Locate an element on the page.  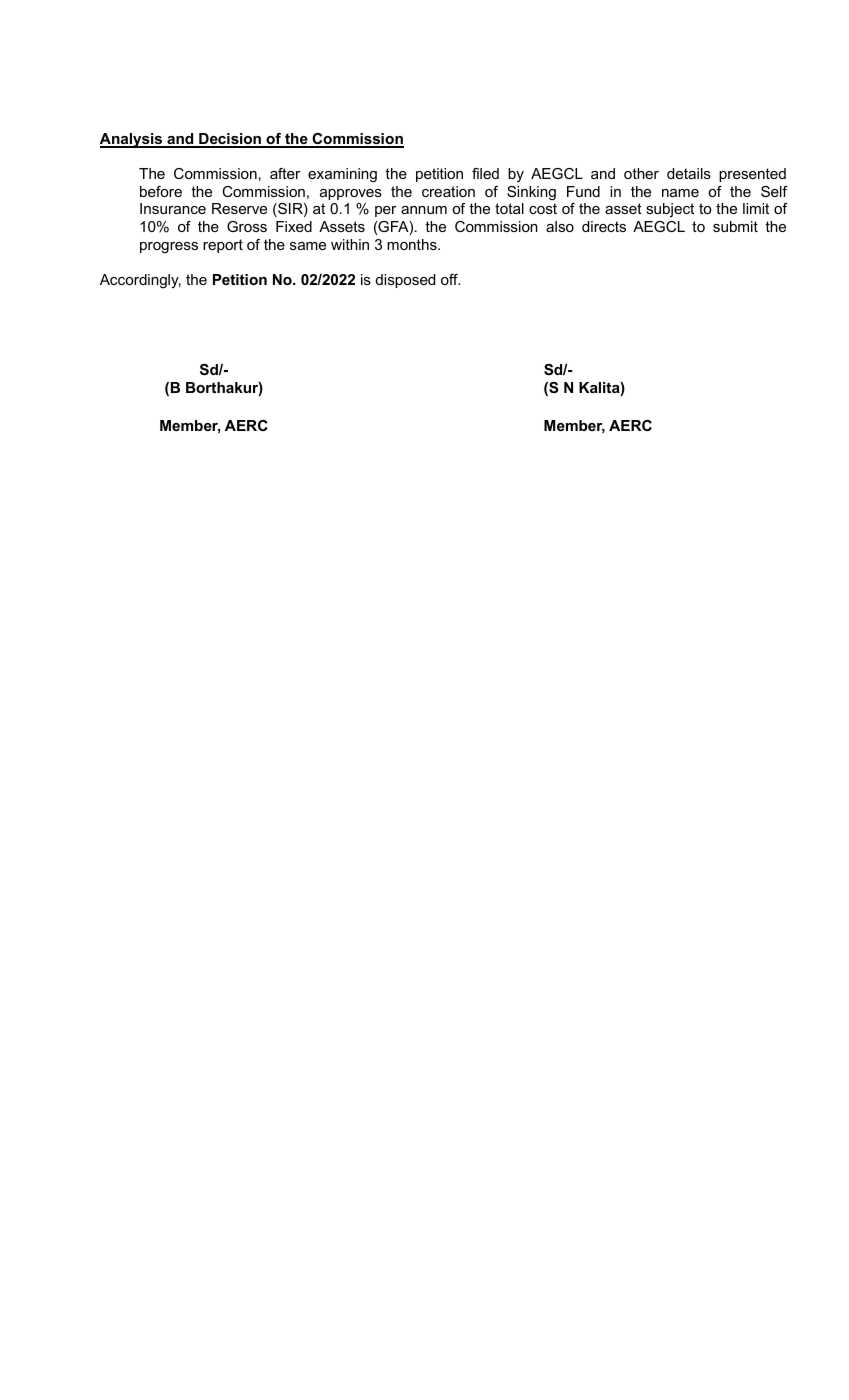
Decision is located at coordinates (230, 140).
